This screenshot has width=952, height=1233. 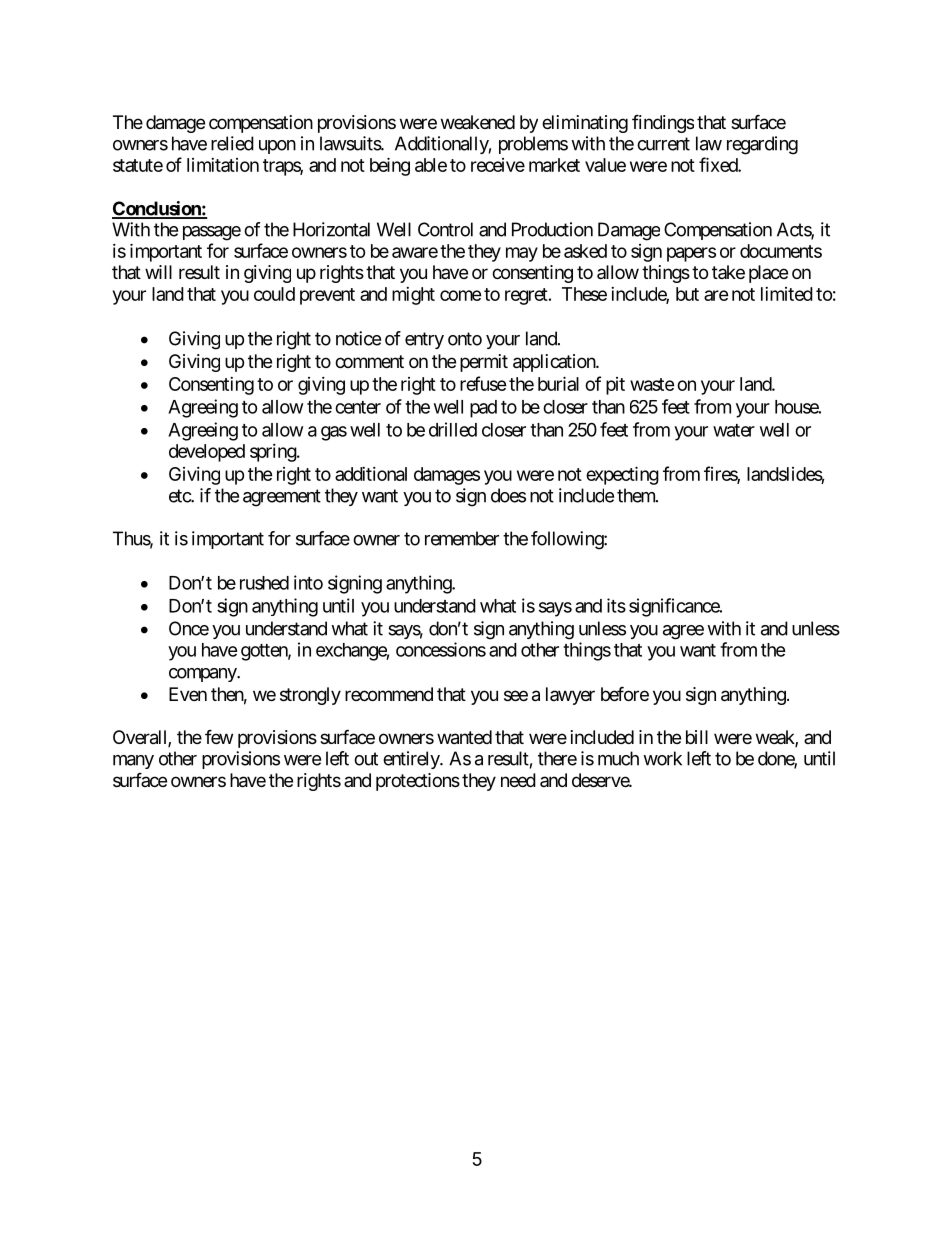 I want to click on rushed, so click(x=264, y=583).
